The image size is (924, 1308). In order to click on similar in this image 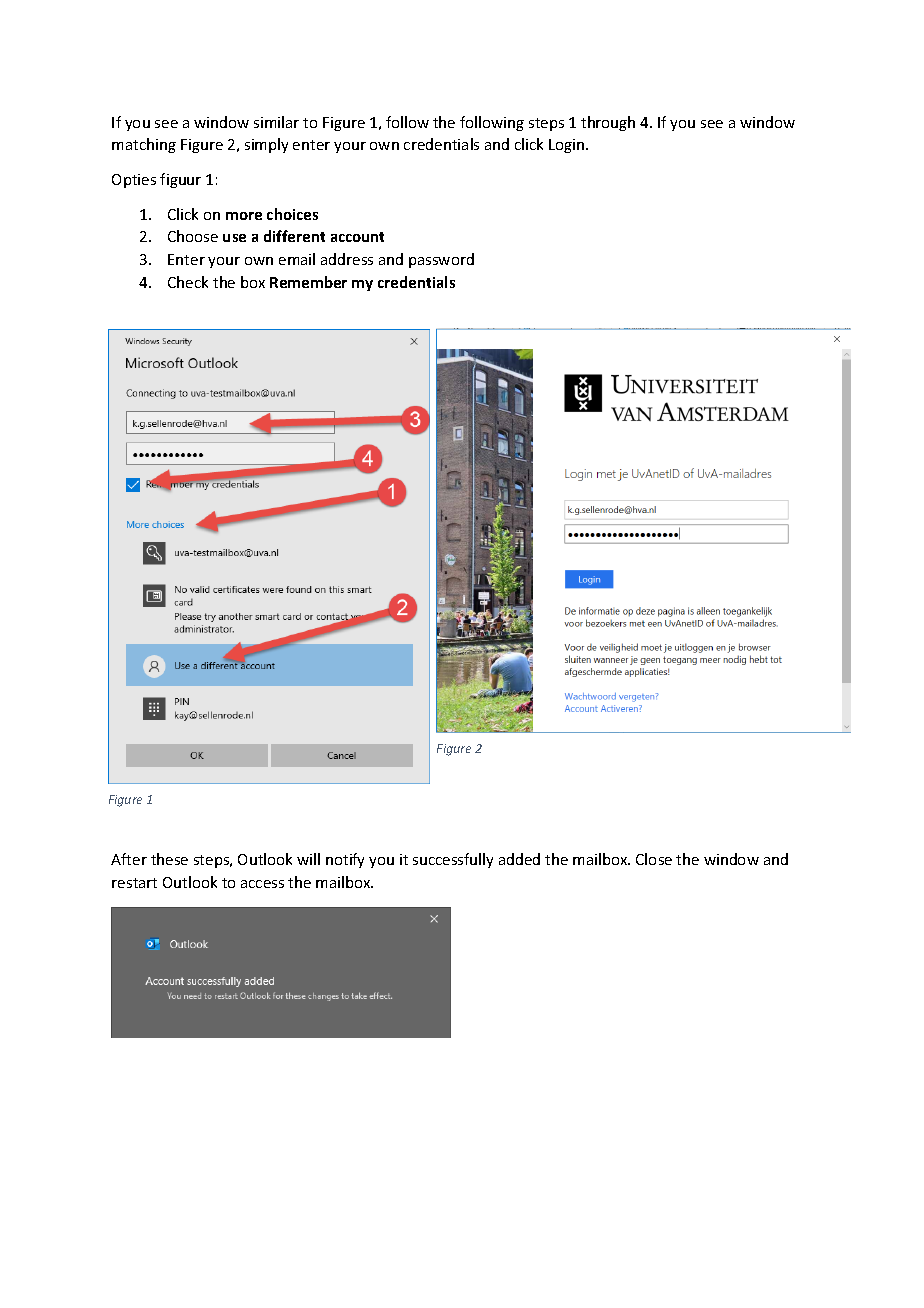, I will do `click(276, 122)`.
